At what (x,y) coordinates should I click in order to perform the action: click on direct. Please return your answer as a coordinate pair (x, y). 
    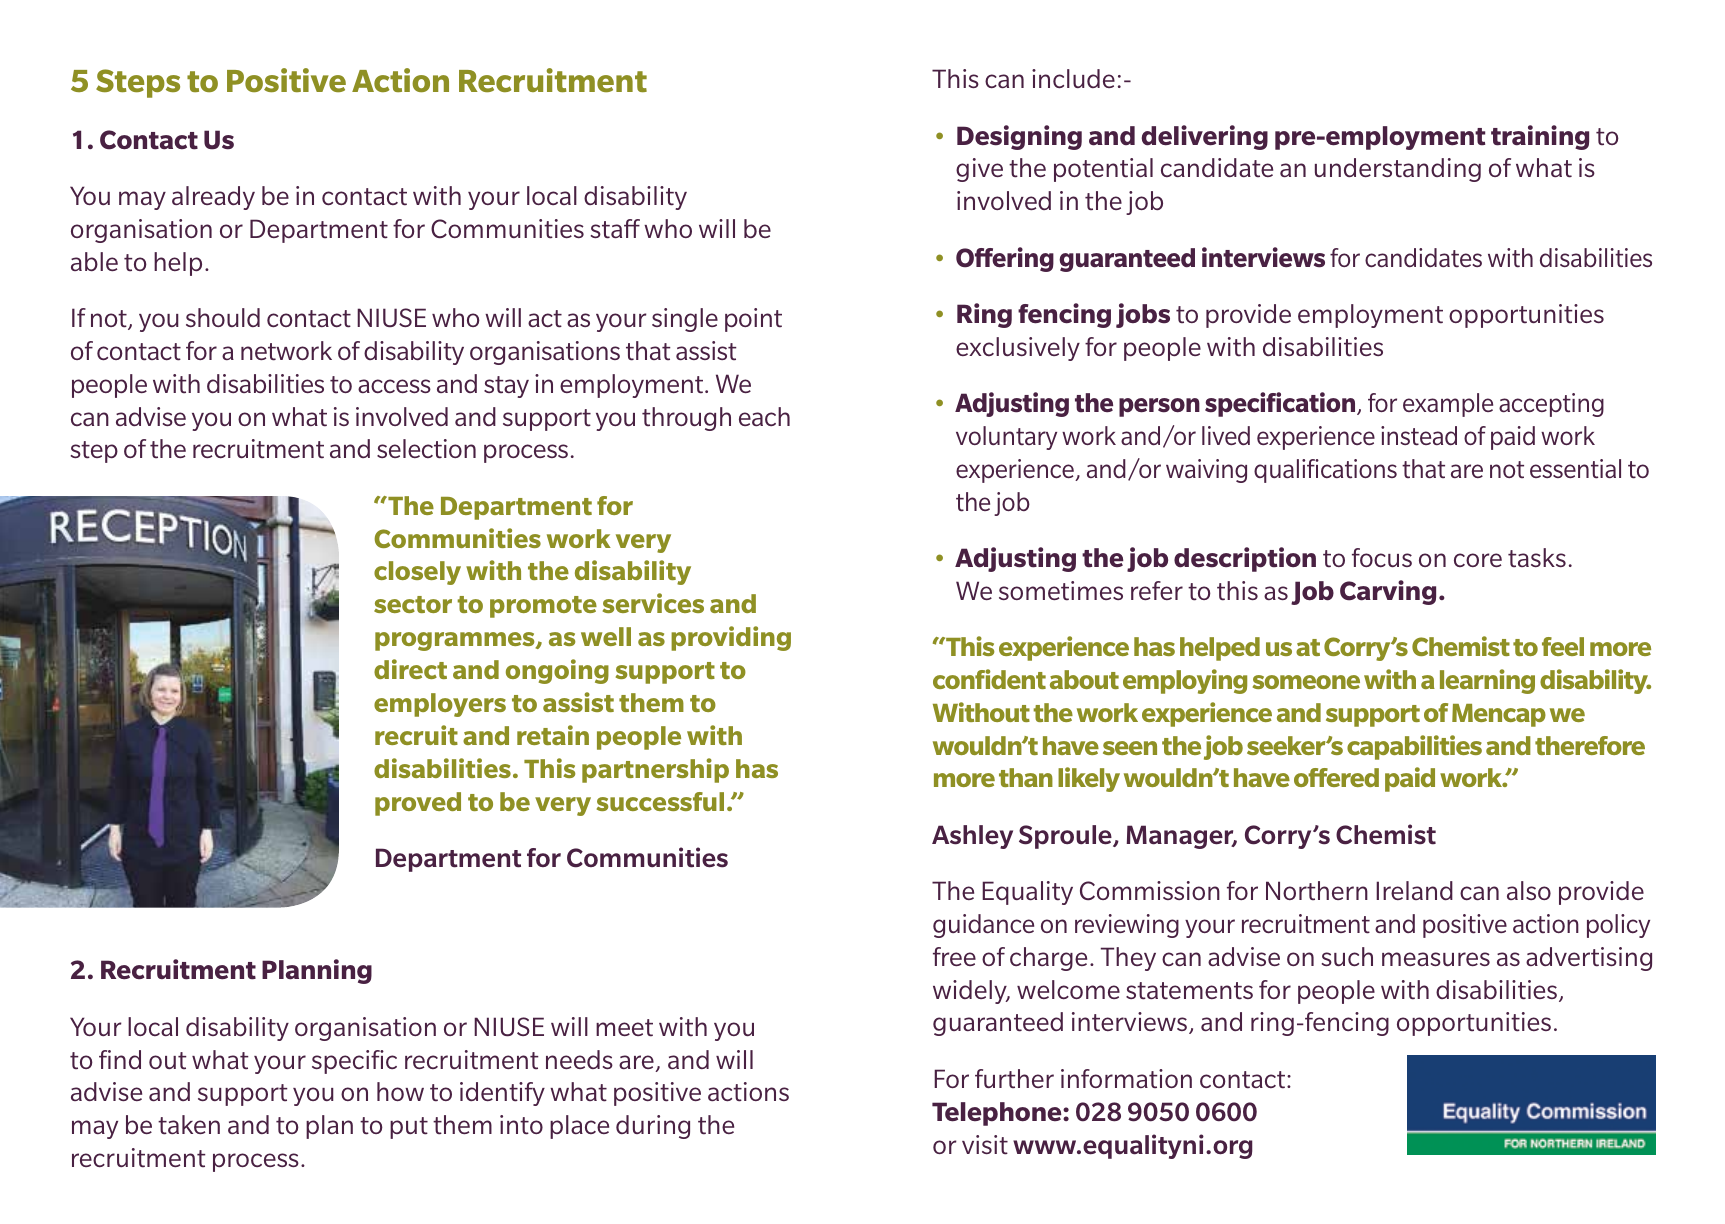
    Looking at the image, I should click on (410, 669).
